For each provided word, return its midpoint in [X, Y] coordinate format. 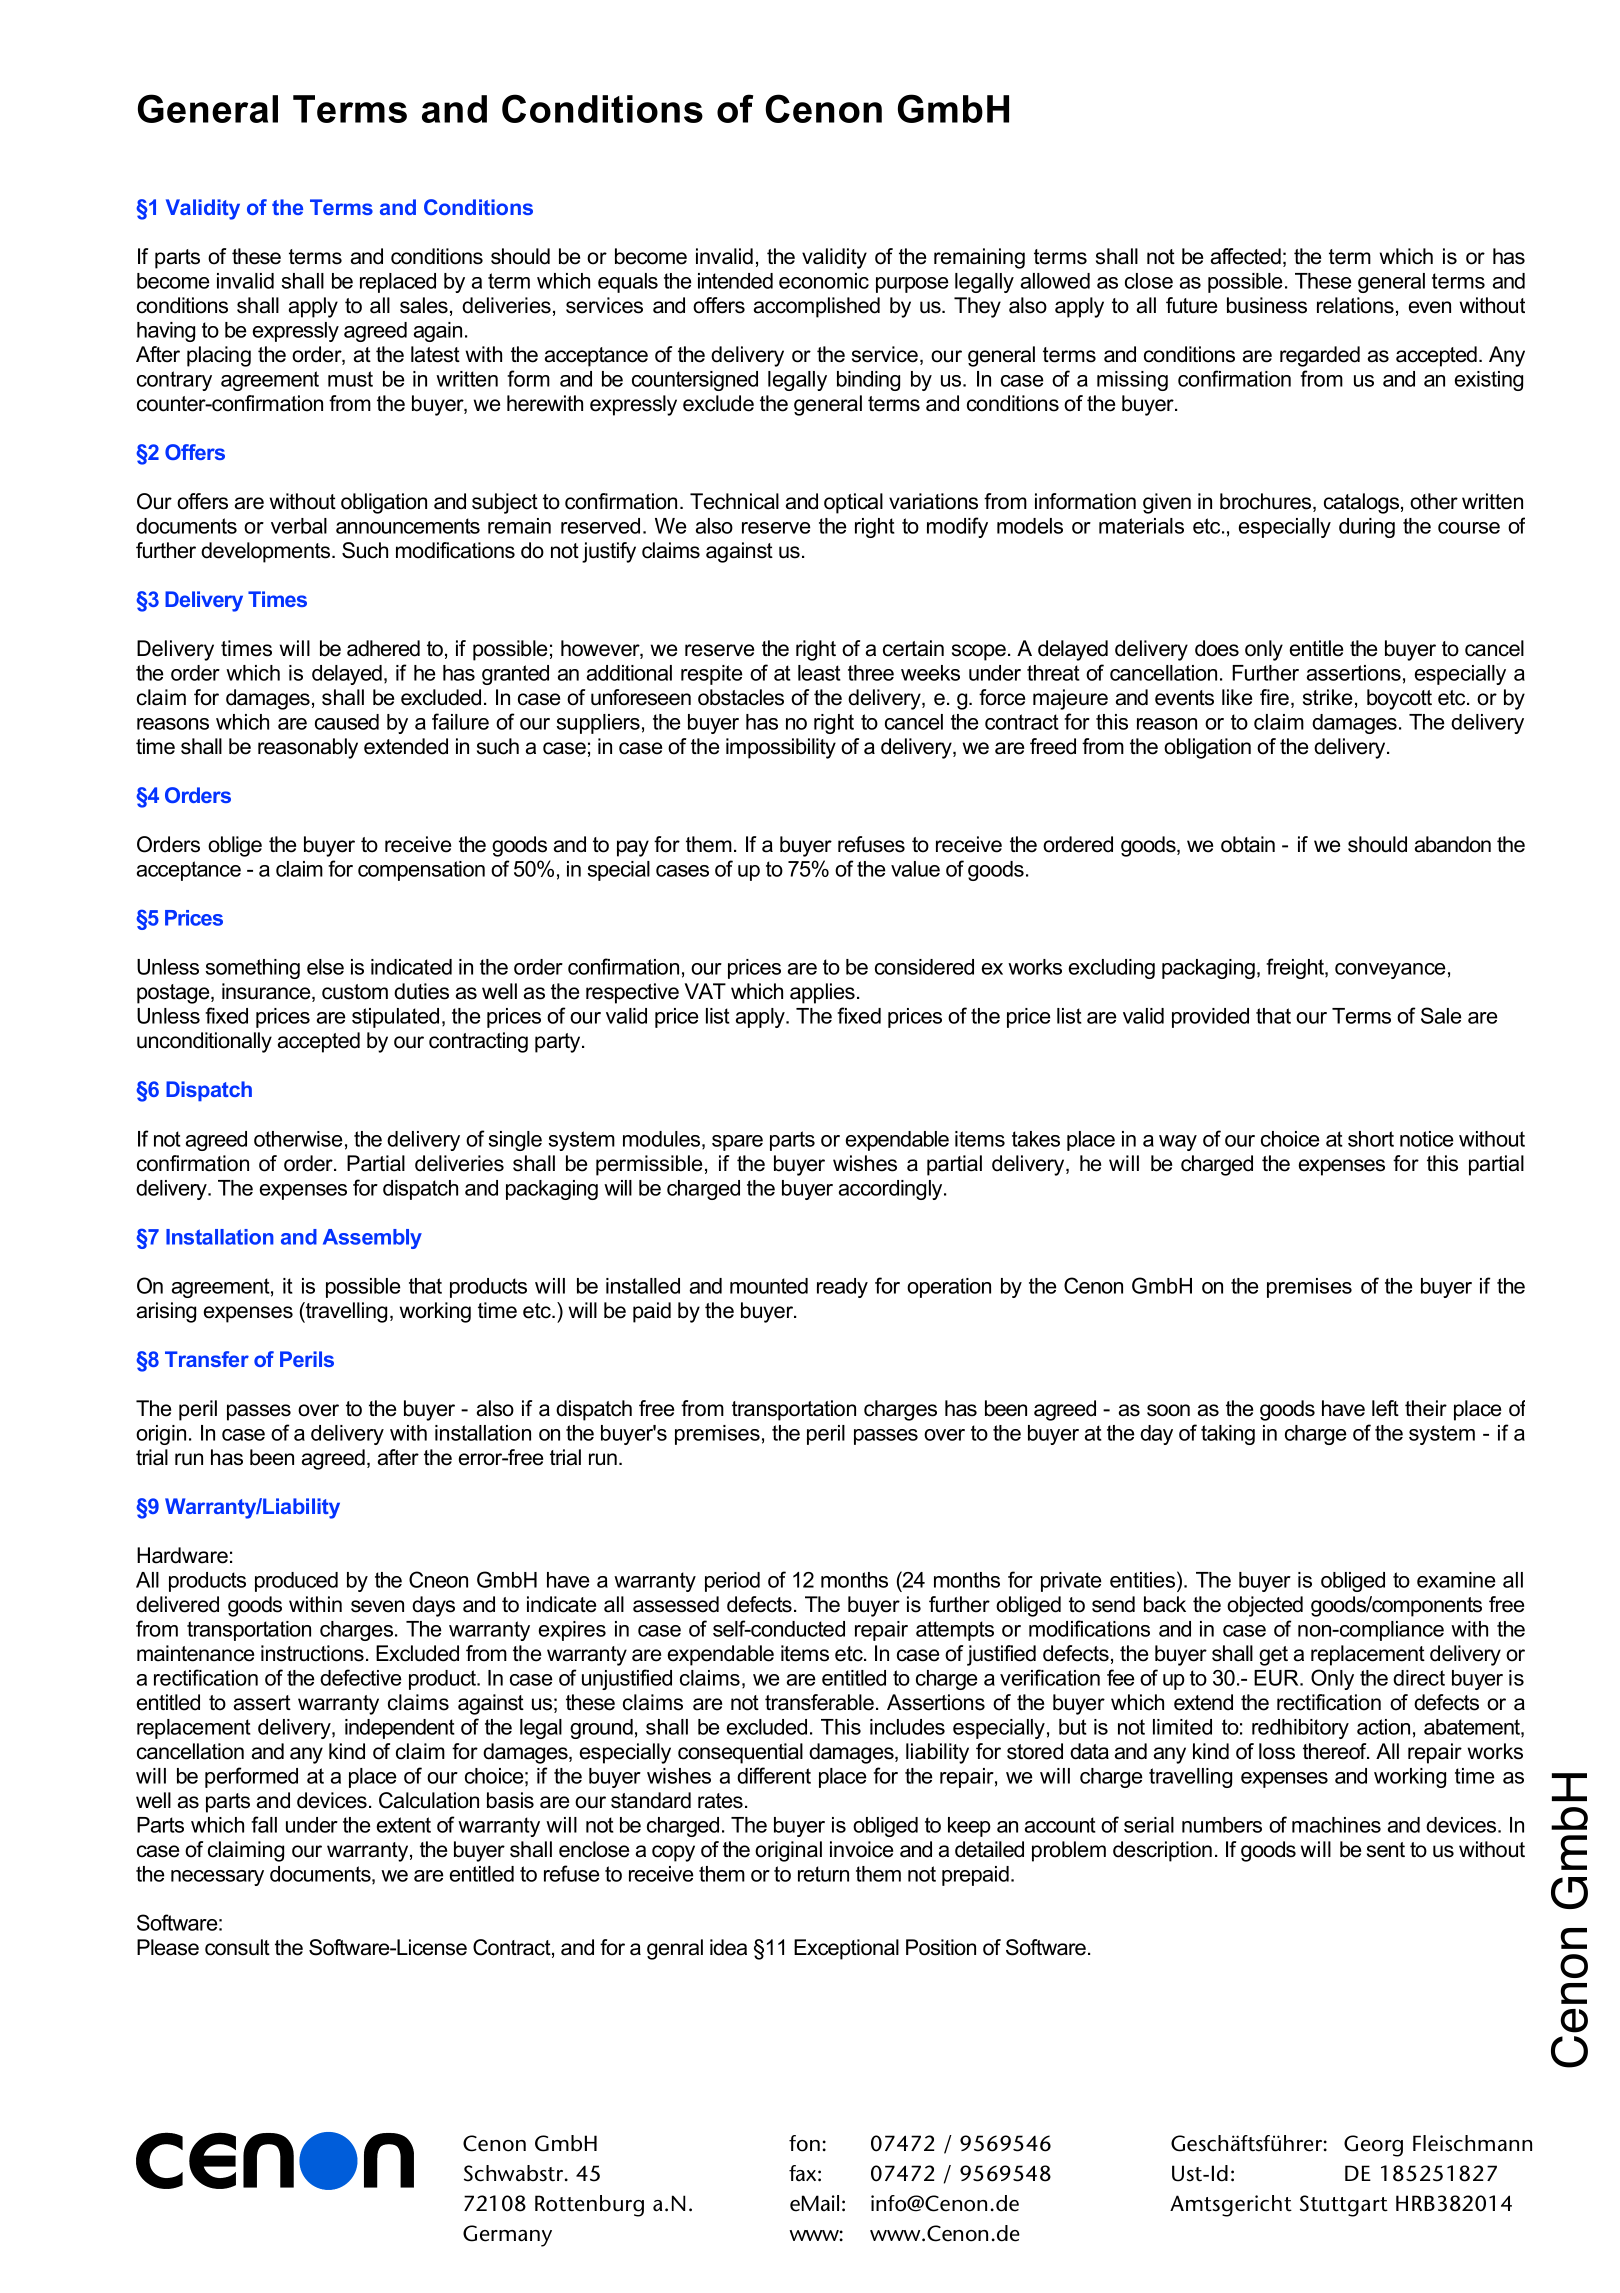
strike [1327, 697]
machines [1336, 1825]
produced [296, 1582]
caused [347, 722]
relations [1355, 305]
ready [842, 1288]
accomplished [817, 307]
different [774, 1775]
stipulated [395, 1018]
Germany [507, 2236]
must [350, 379]
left [1385, 1408]
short [1371, 1139]
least [819, 673]
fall [264, 1824]
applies [822, 993]
